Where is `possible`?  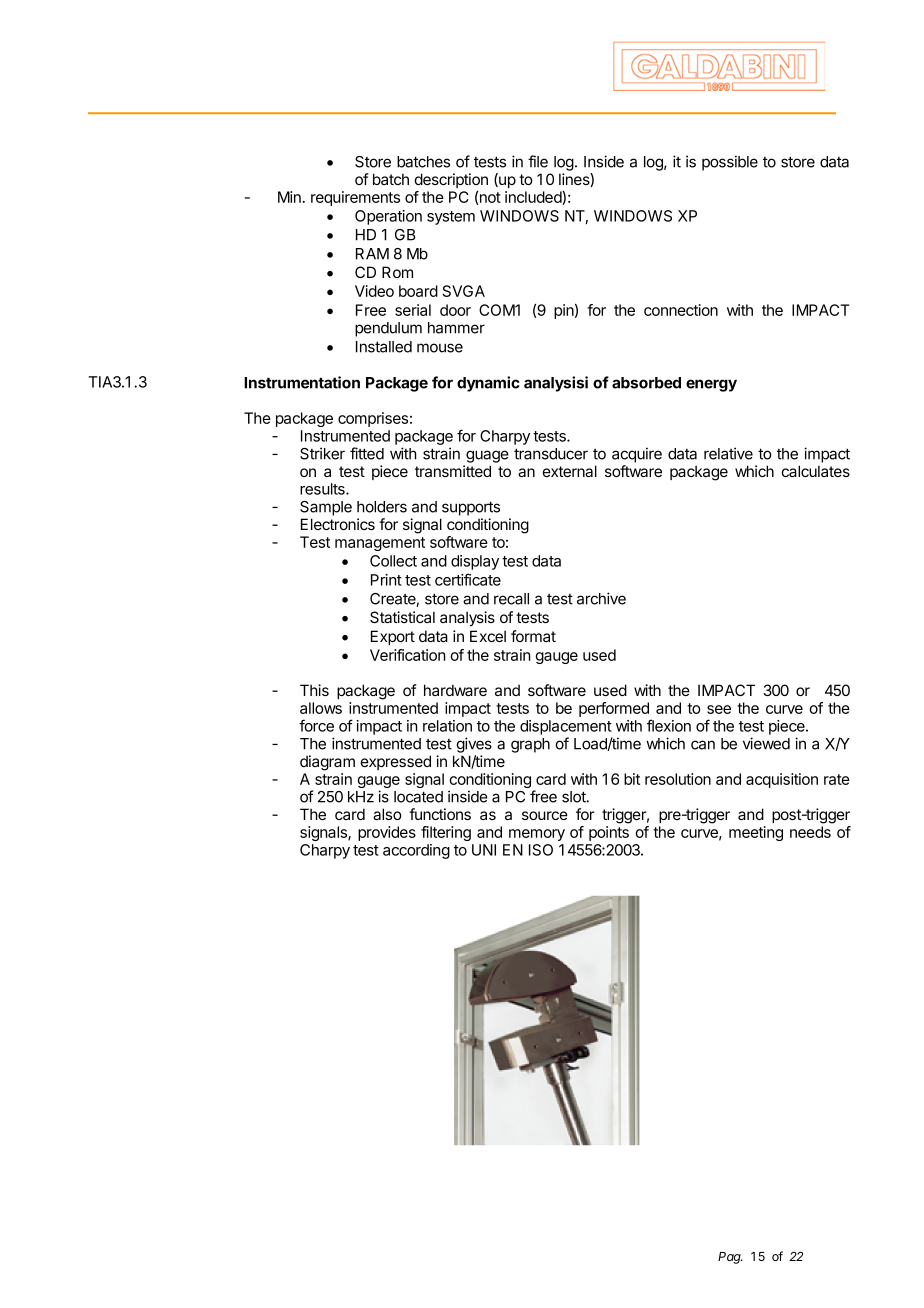
possible is located at coordinates (730, 163).
